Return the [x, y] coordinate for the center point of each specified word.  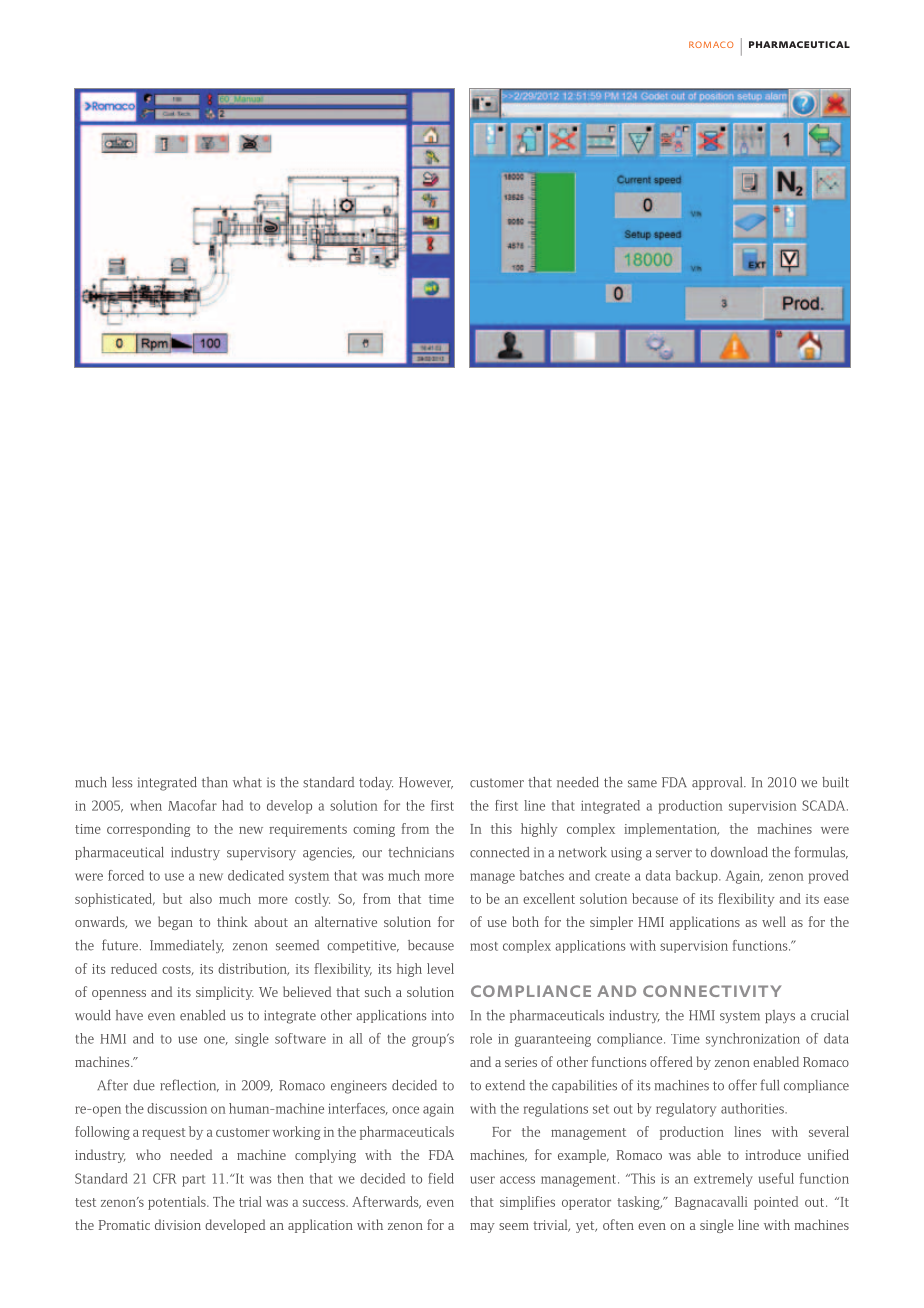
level [440, 968]
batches [542, 875]
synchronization [753, 1040]
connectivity [712, 991]
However [426, 783]
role [481, 1038]
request [164, 1134]
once [405, 1110]
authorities [753, 1108]
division [178, 1224]
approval [718, 783]
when [146, 805]
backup [698, 876]
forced [126, 875]
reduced [134, 968]
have [129, 1015]
